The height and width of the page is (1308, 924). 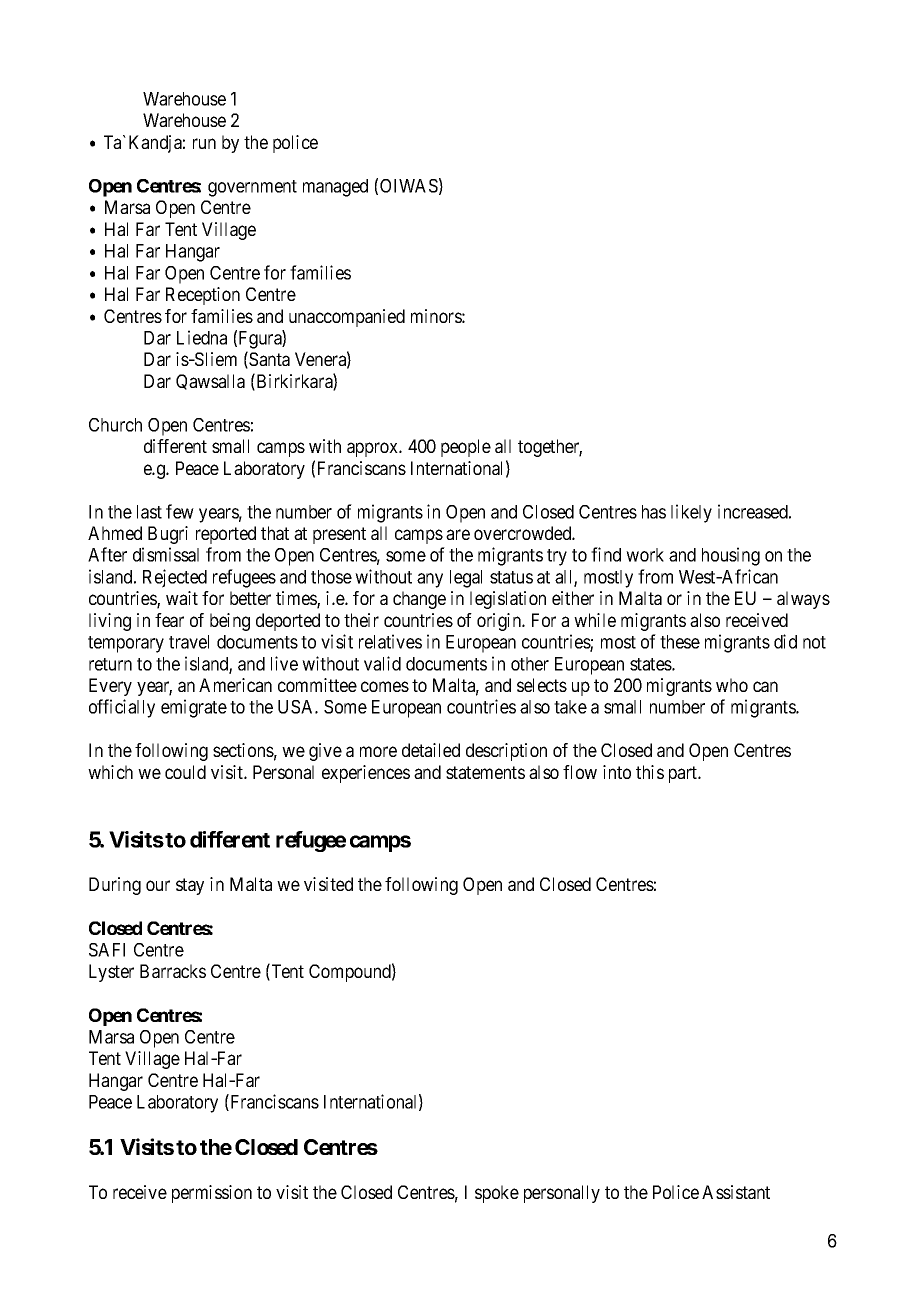 I want to click on Church, so click(x=115, y=425).
